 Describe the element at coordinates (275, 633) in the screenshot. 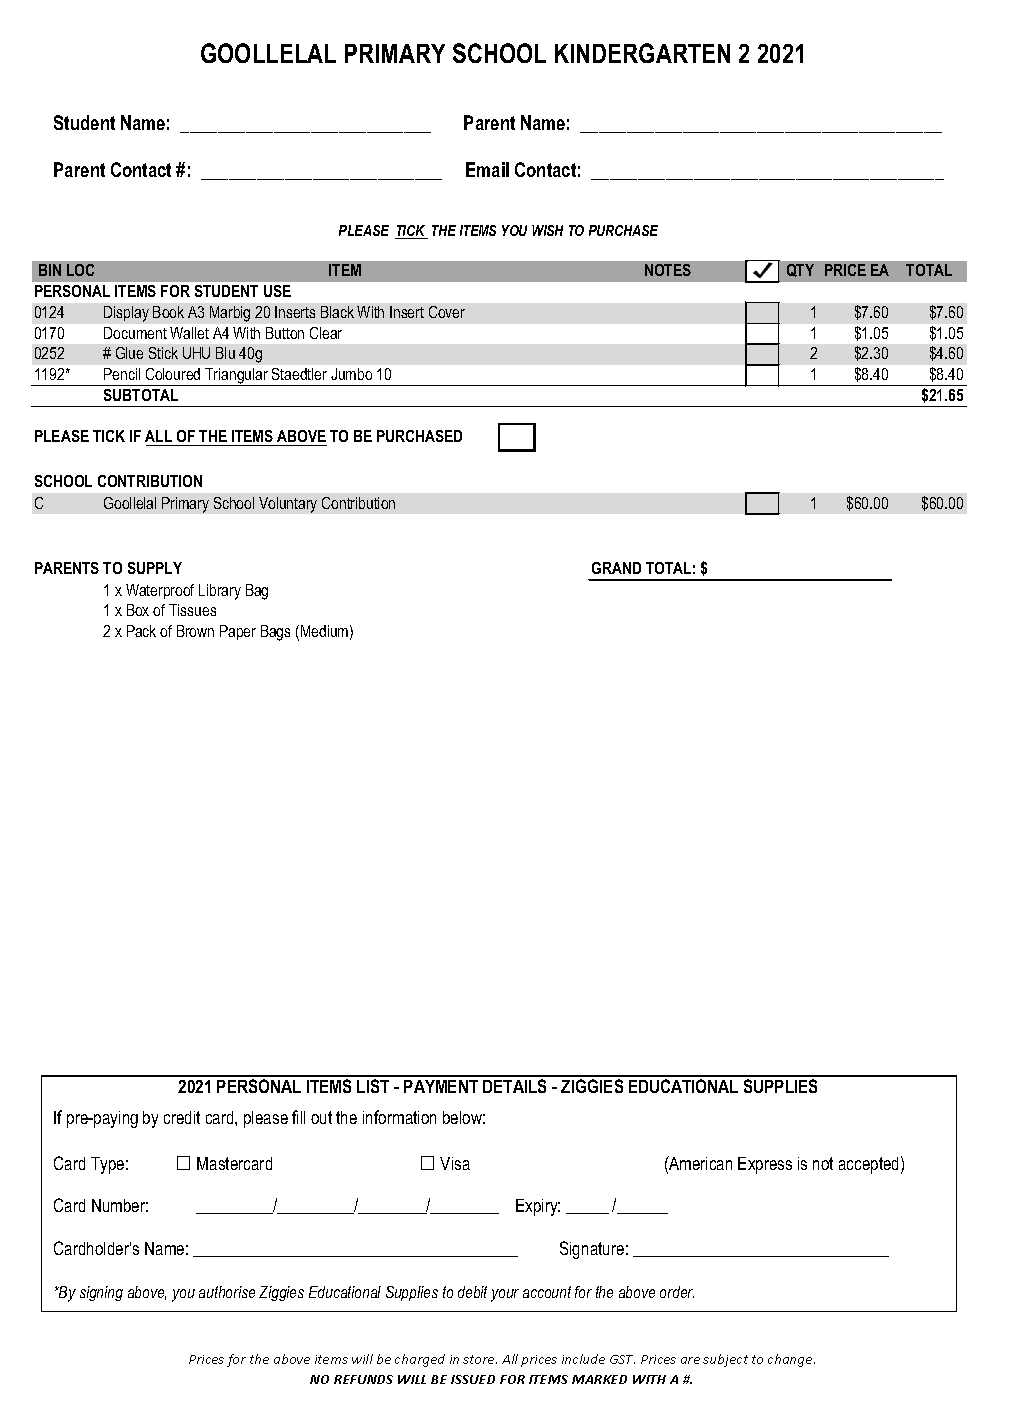

I see `Bags` at that location.
